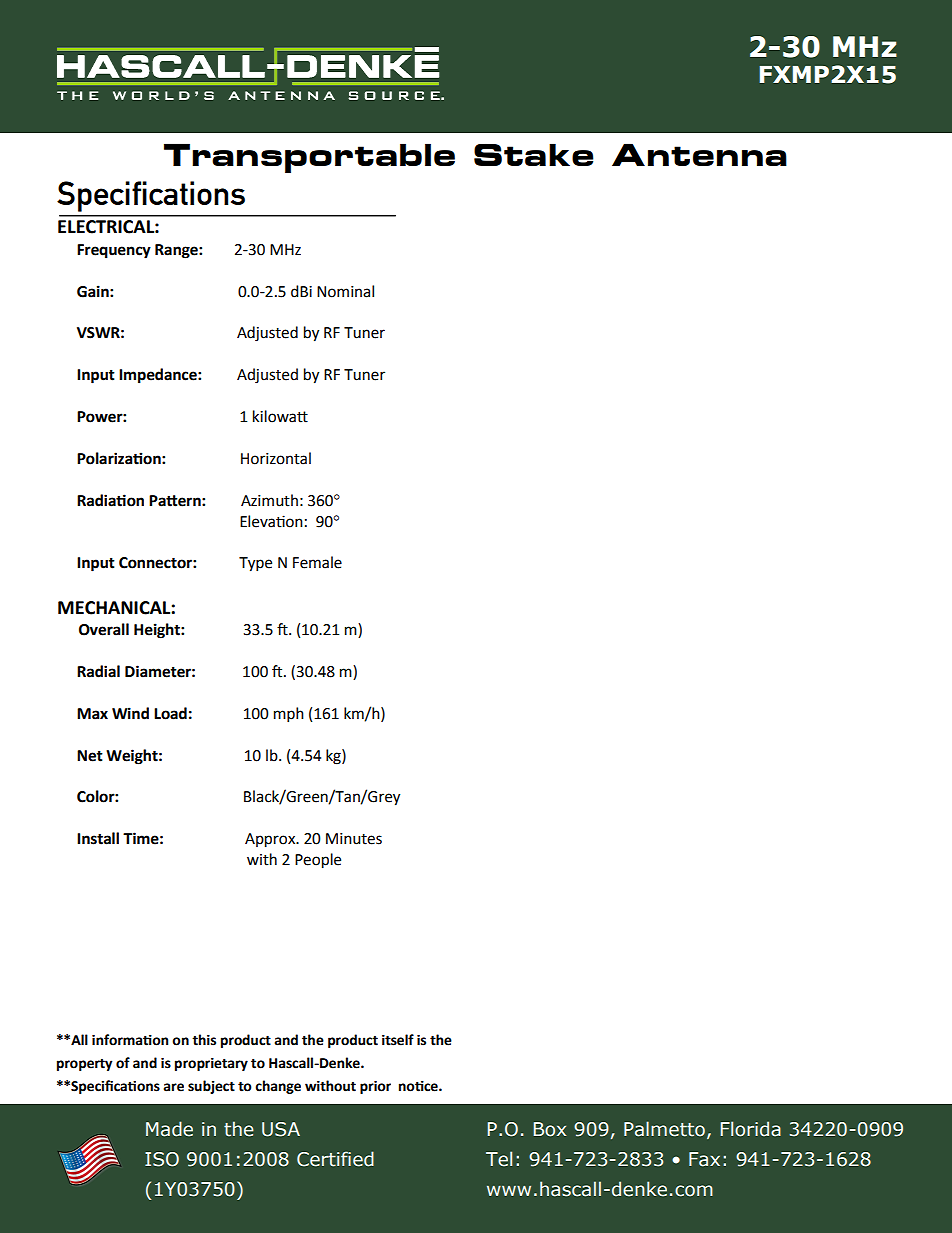 This screenshot has height=1233, width=952. I want to click on Install, so click(98, 838).
